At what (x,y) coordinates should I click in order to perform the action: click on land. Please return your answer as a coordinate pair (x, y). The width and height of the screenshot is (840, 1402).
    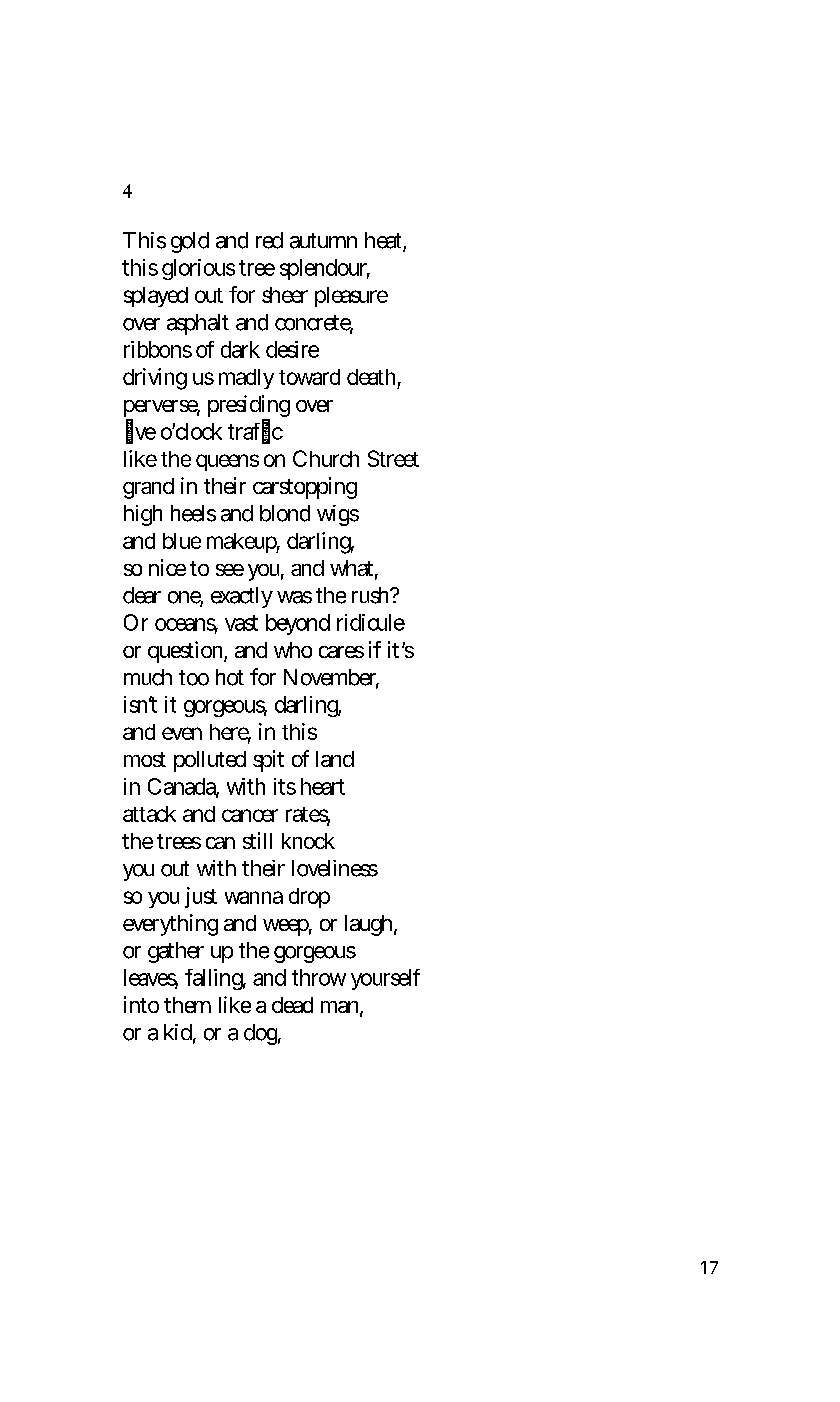
    Looking at the image, I should click on (335, 759).
